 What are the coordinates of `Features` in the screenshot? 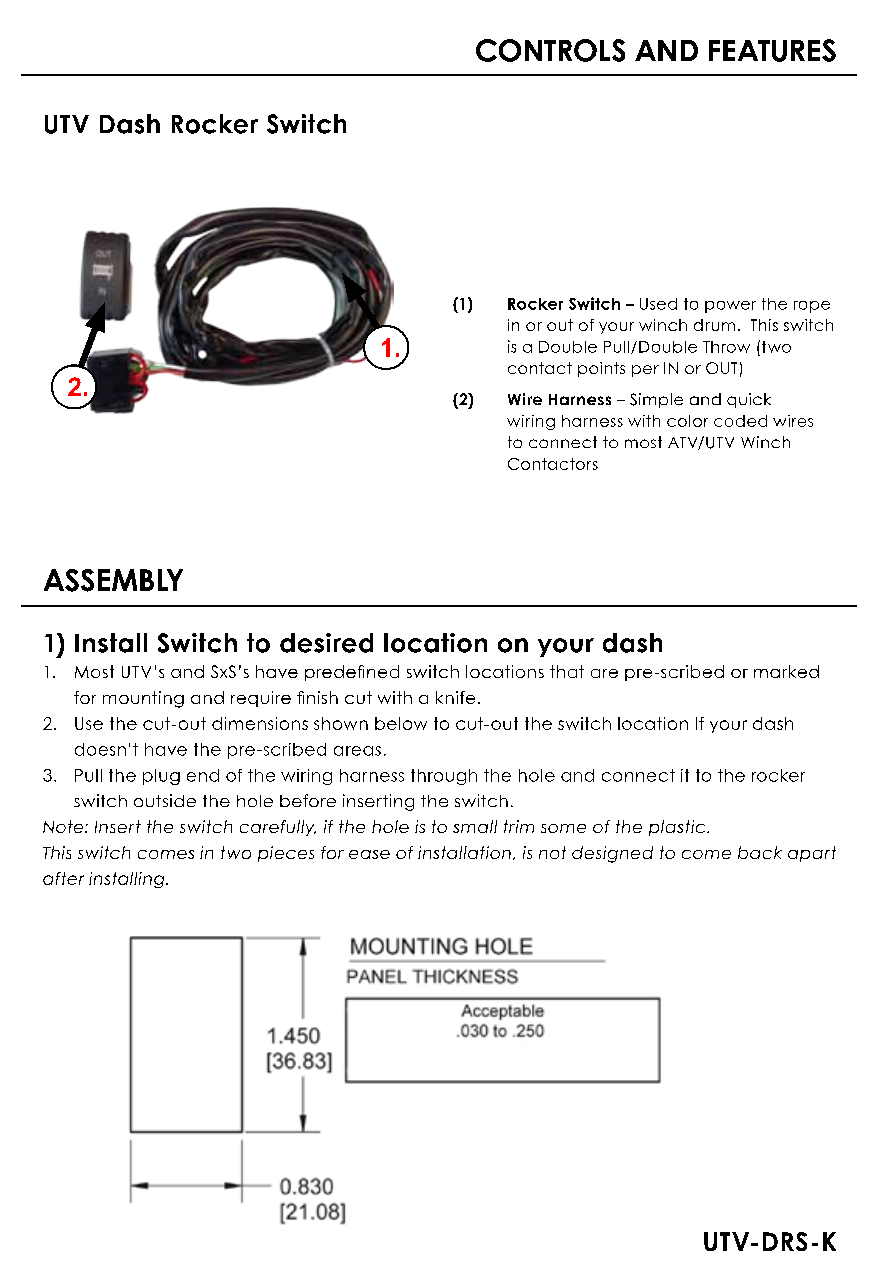 It's located at (772, 50).
